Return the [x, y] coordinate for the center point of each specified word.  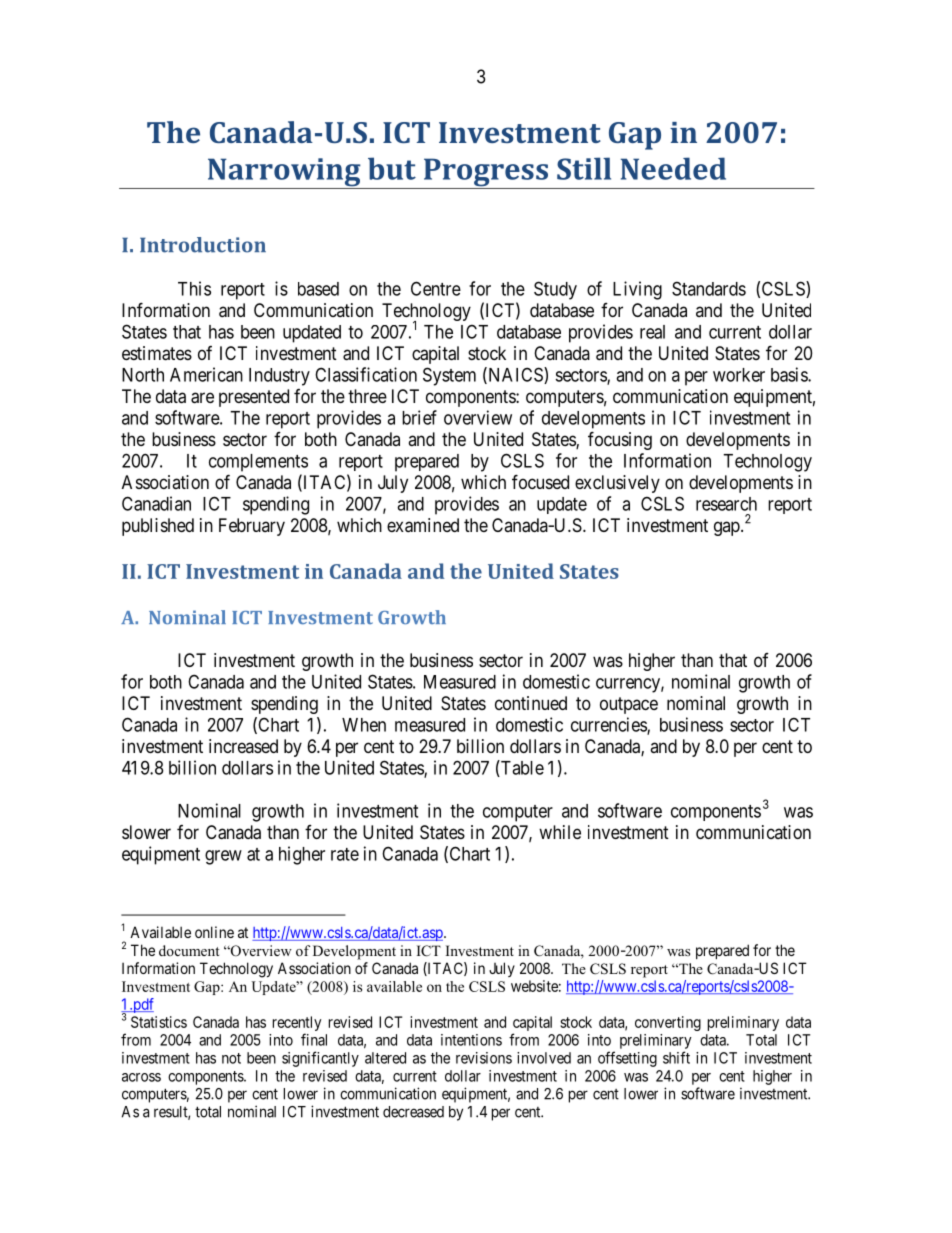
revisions [484, 1058]
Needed [673, 168]
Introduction [203, 245]
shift [676, 1057]
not [231, 1058]
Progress [485, 173]
